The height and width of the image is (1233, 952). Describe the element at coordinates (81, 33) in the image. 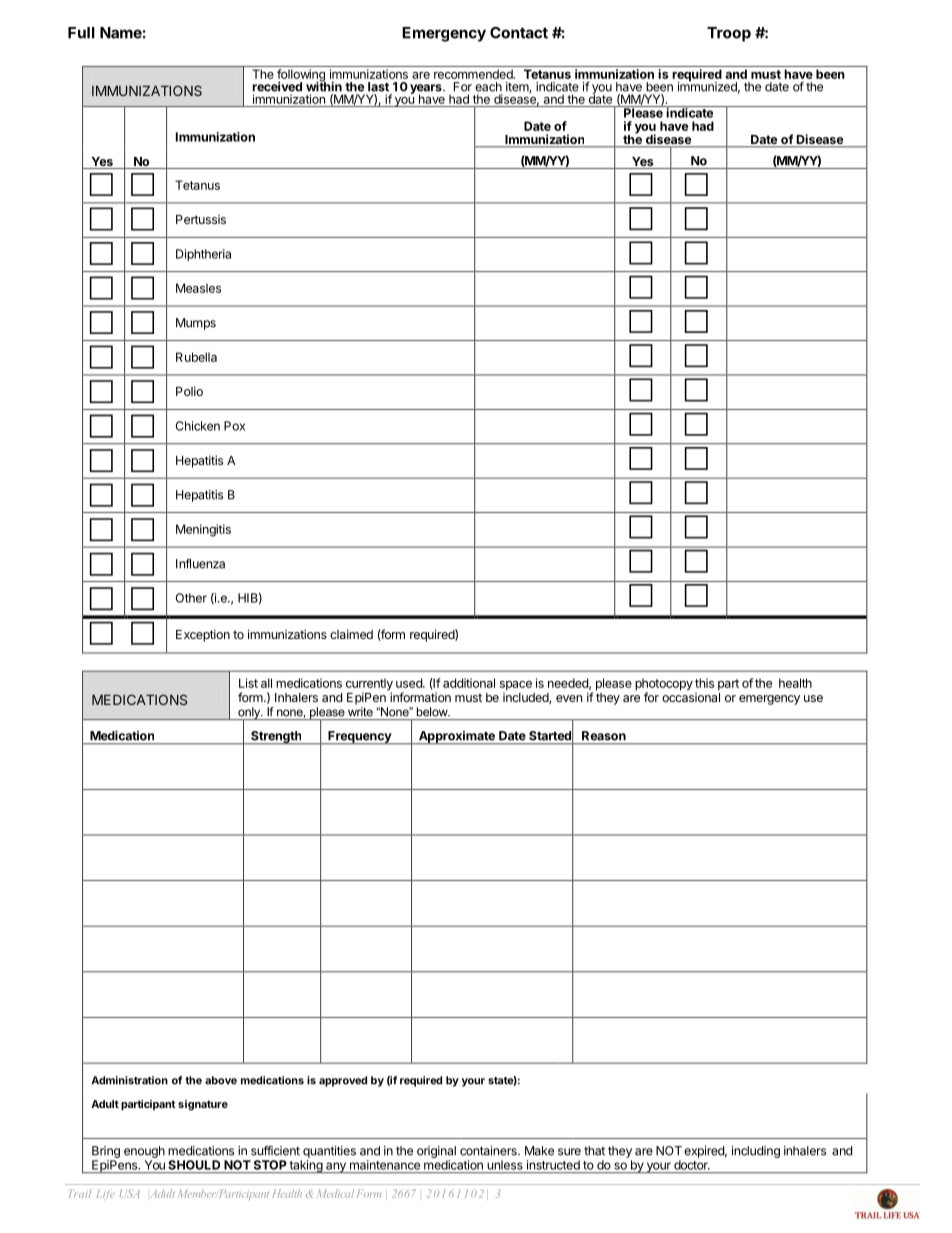

I see `Full` at that location.
